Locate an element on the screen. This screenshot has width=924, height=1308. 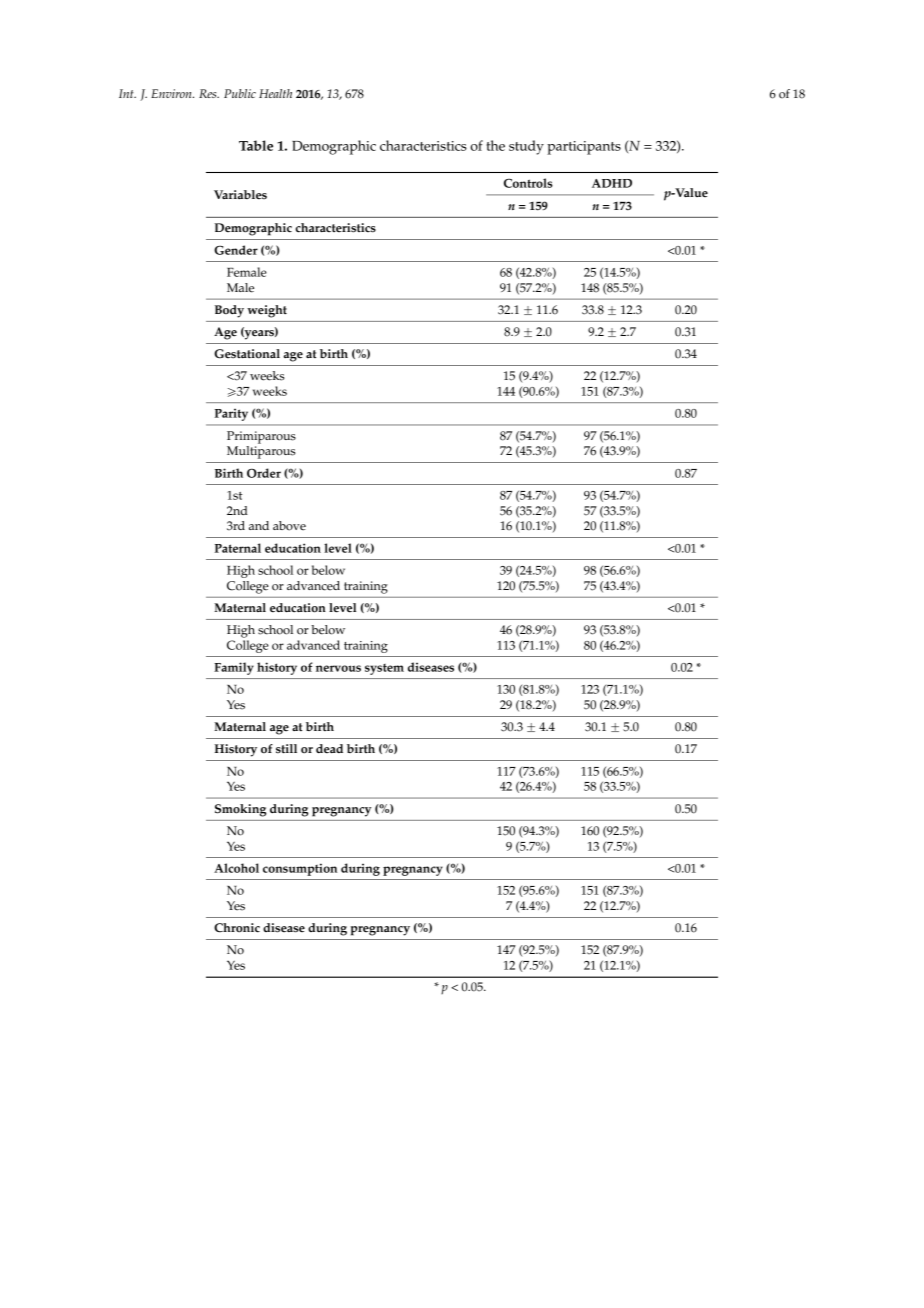
nervous is located at coordinates (338, 668).
